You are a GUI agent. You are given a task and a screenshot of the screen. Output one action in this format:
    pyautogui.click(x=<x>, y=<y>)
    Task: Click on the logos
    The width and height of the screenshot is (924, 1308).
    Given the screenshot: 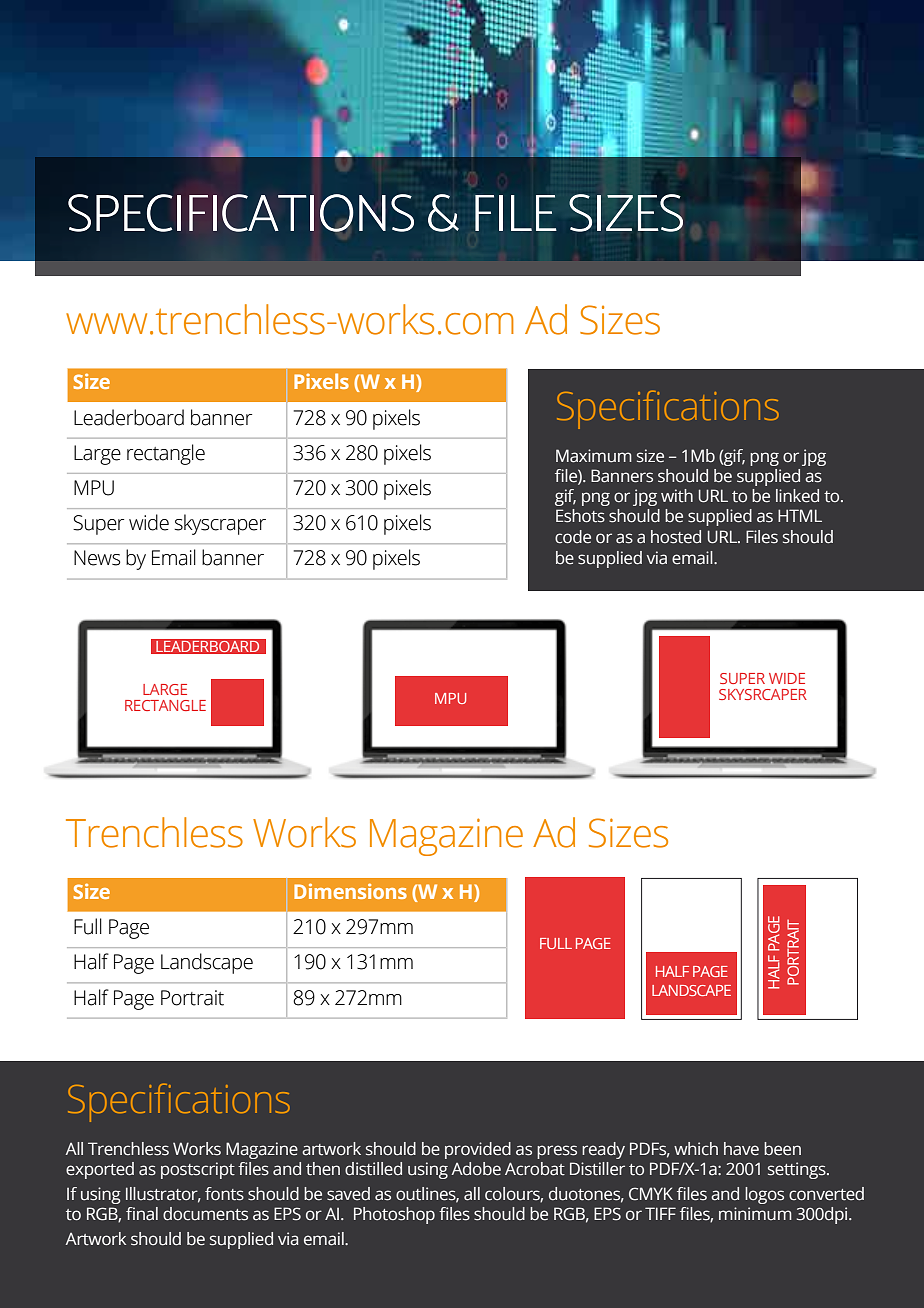 What is the action you would take?
    pyautogui.click(x=764, y=1195)
